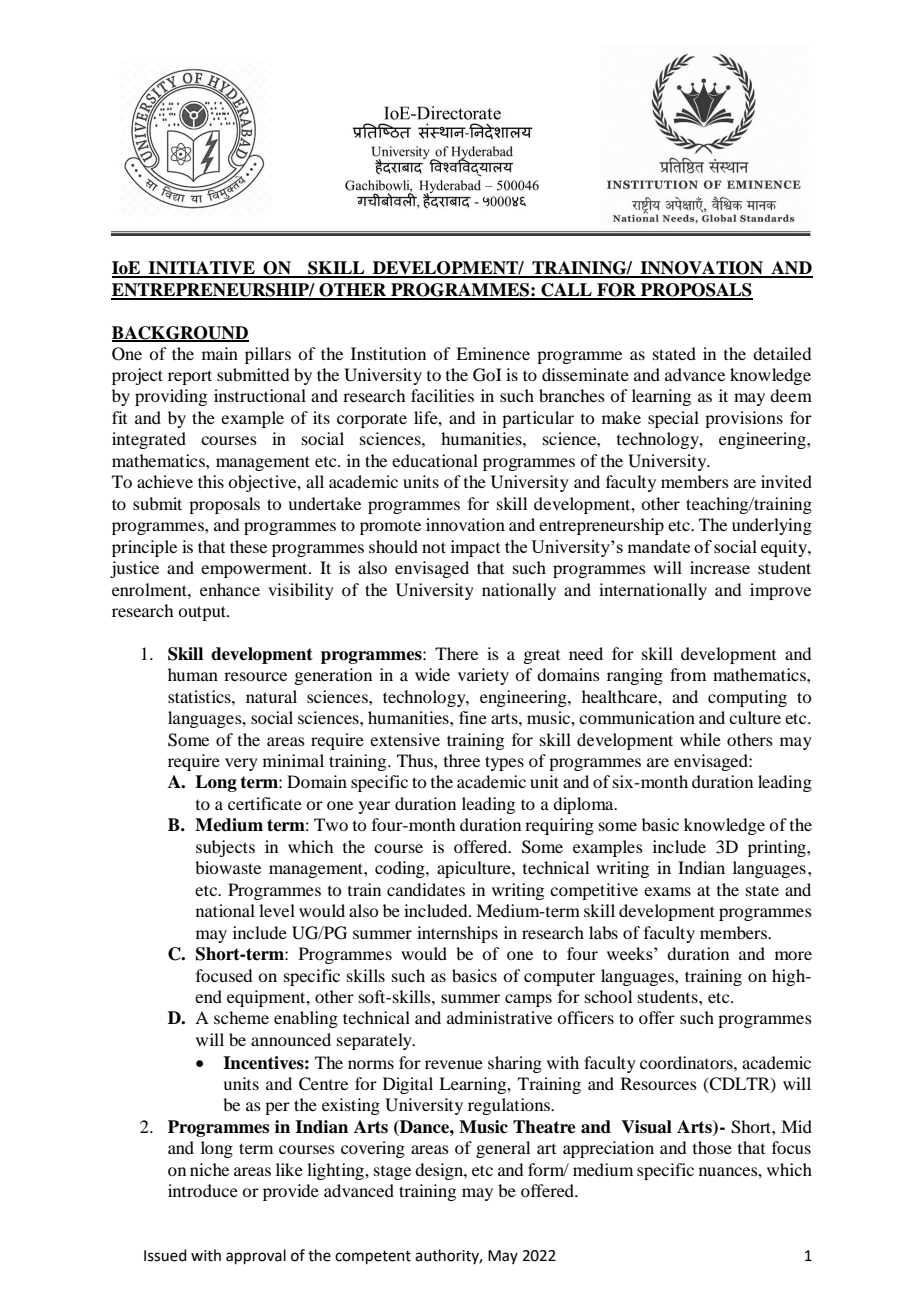  I want to click on INITIATIVE, so click(202, 269).
